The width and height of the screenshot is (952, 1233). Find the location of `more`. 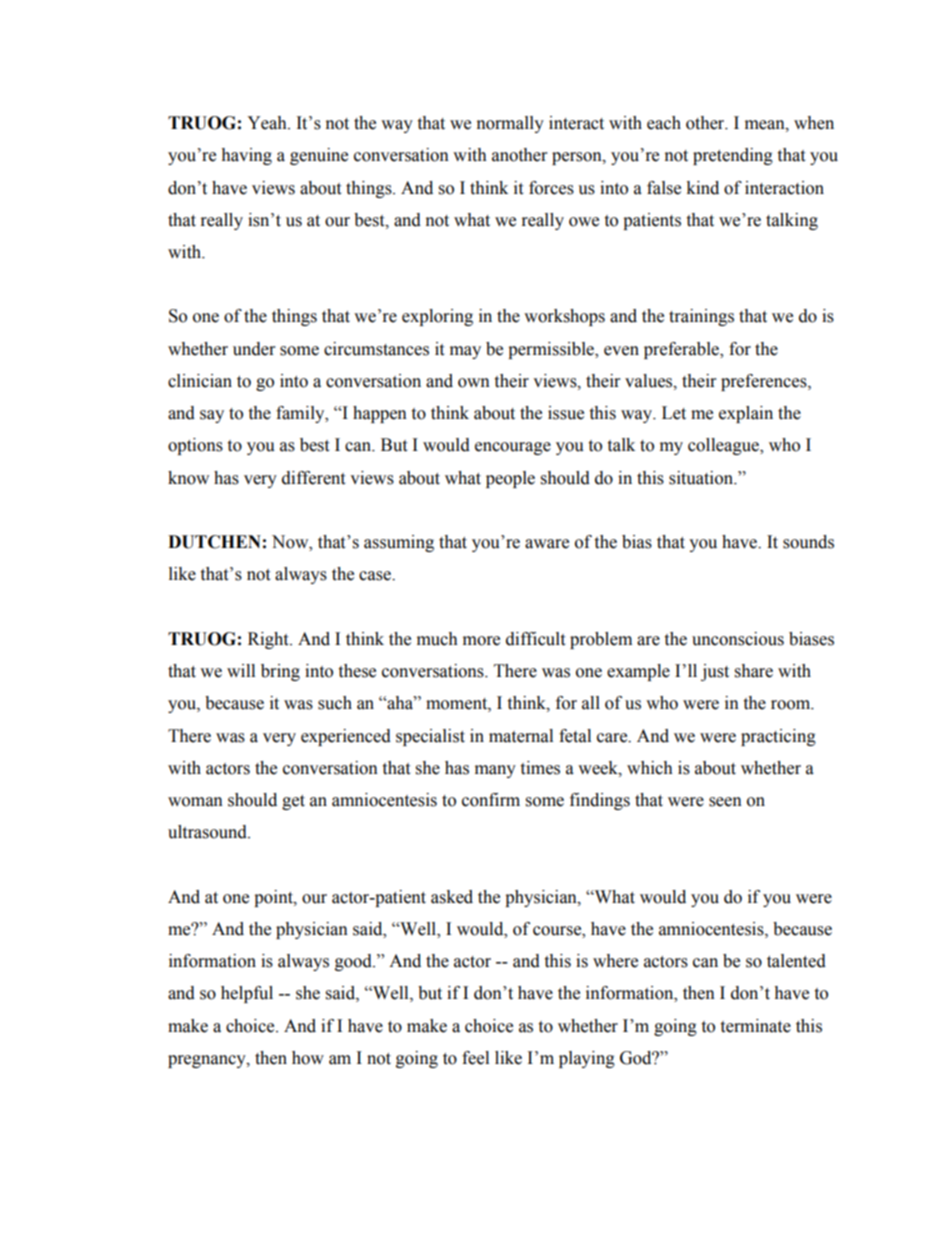

more is located at coordinates (481, 641).
